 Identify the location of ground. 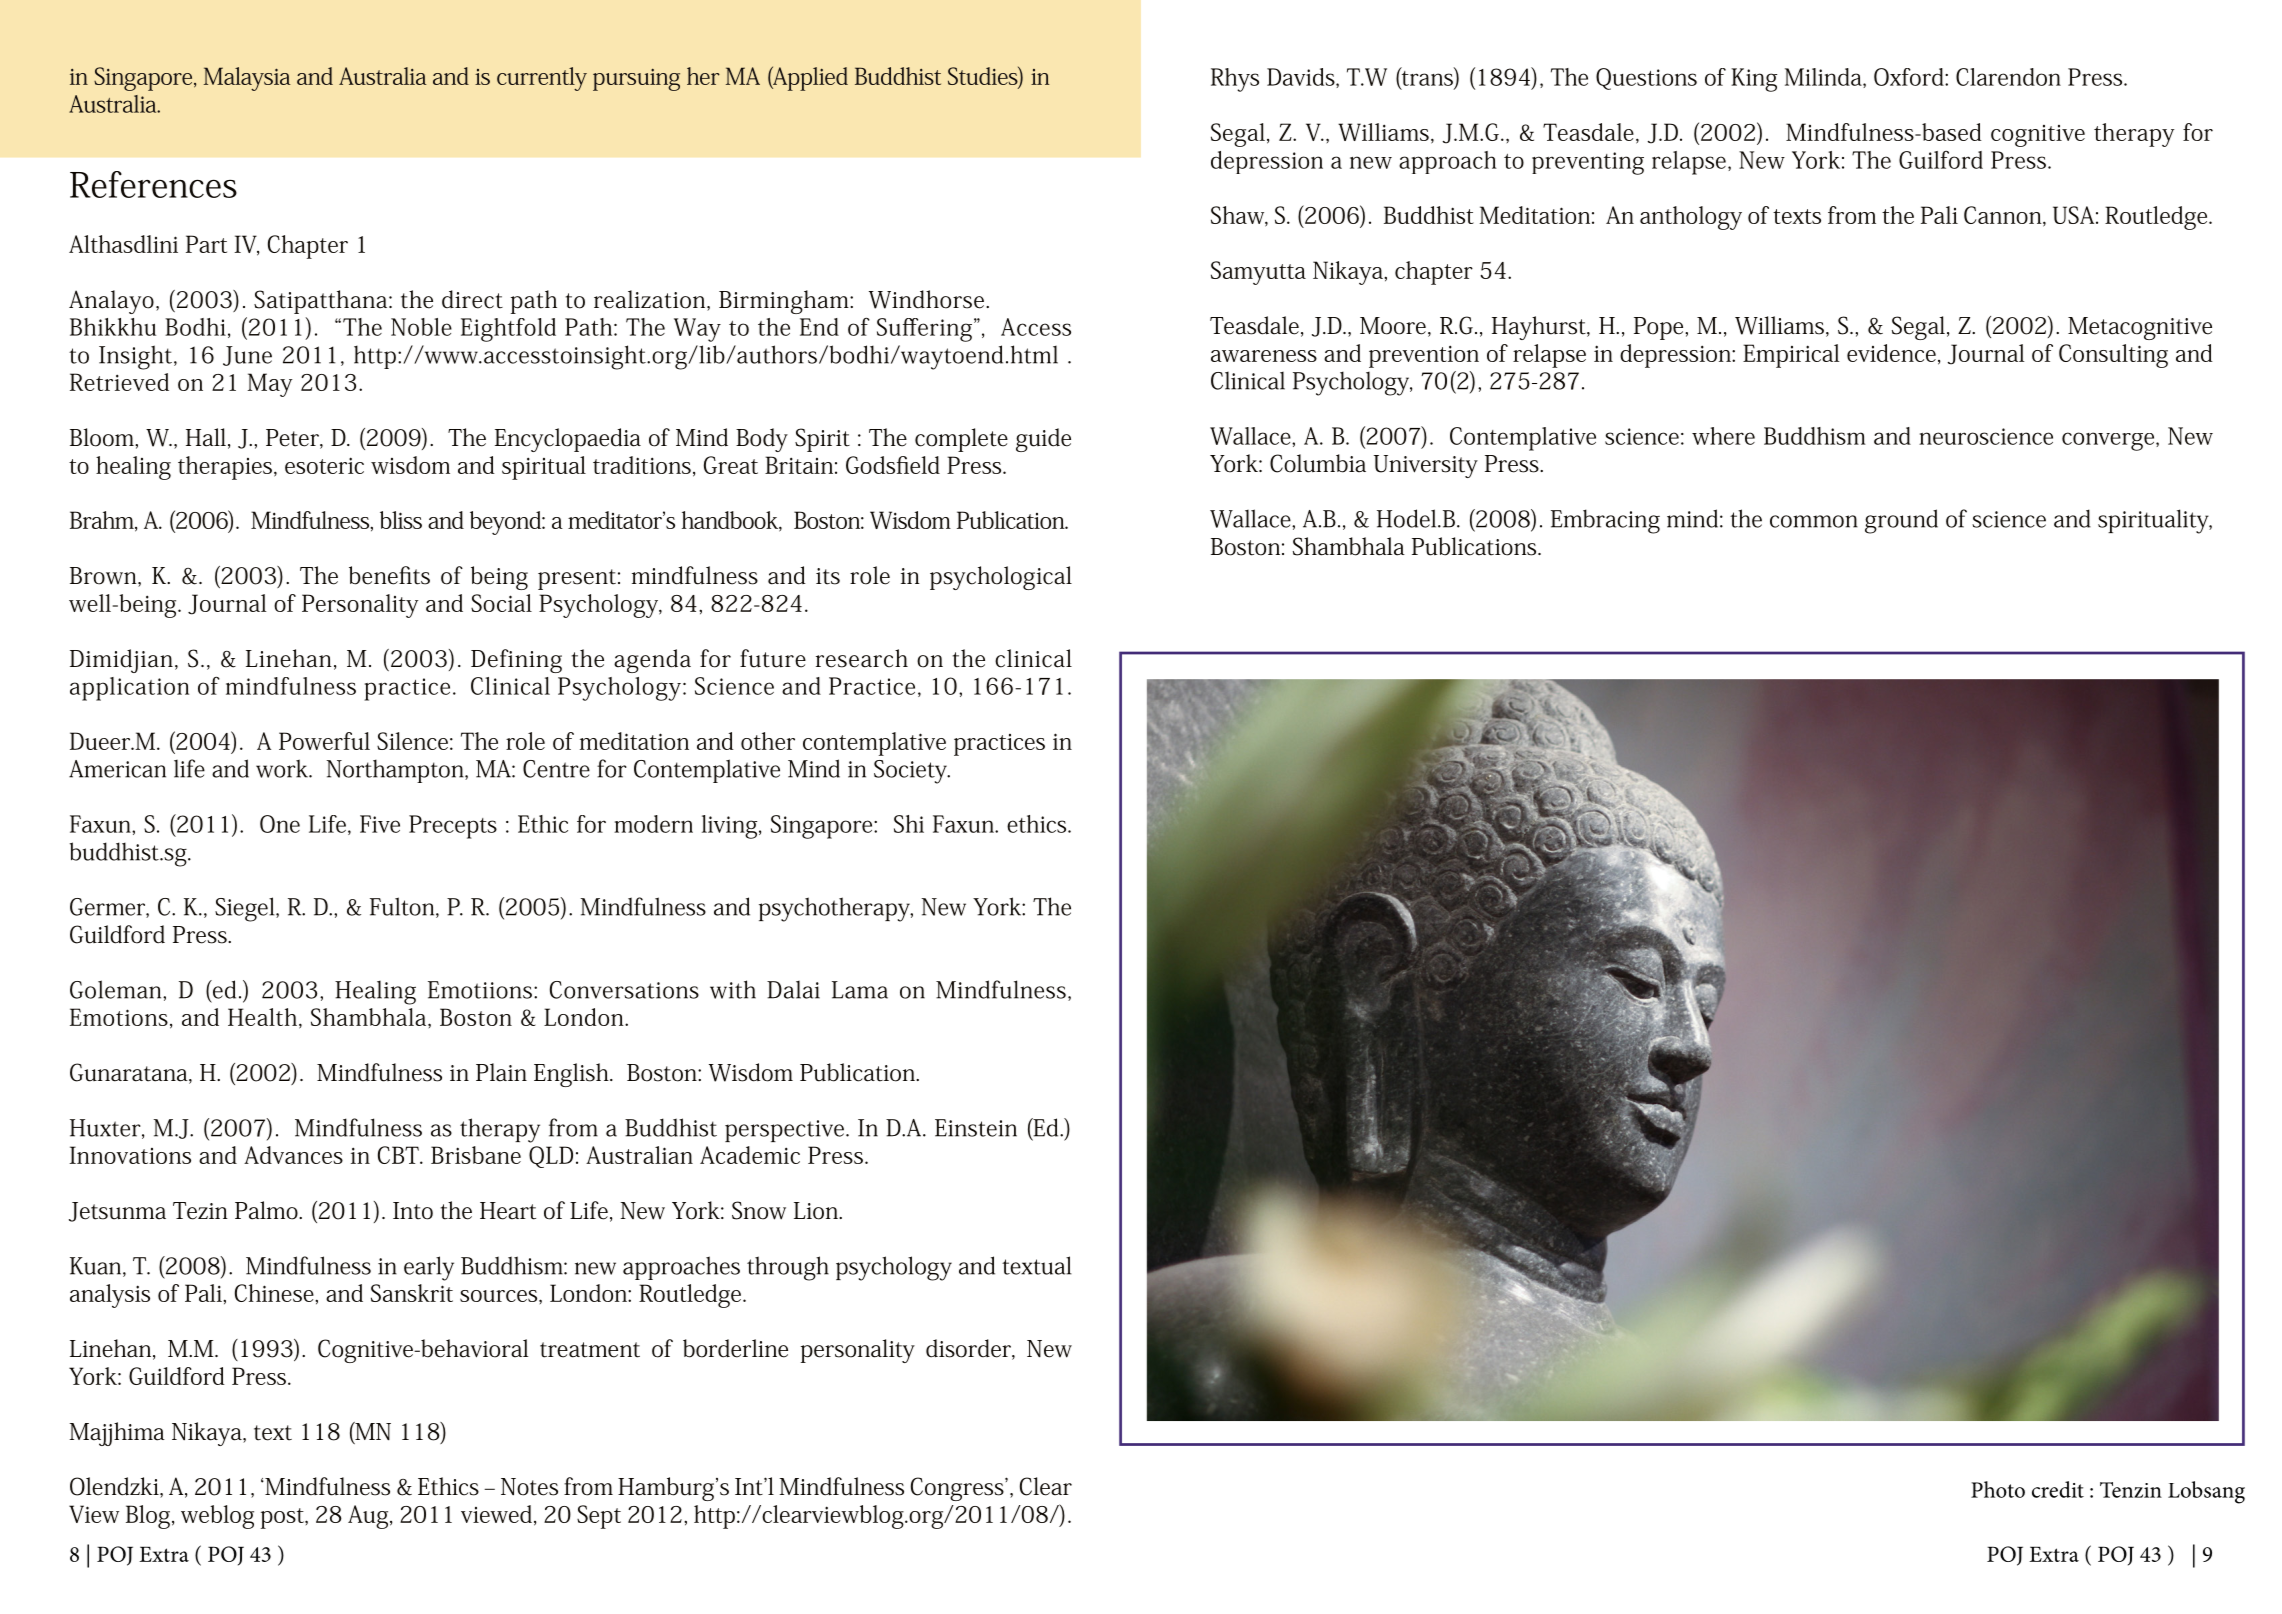
(1901, 521).
